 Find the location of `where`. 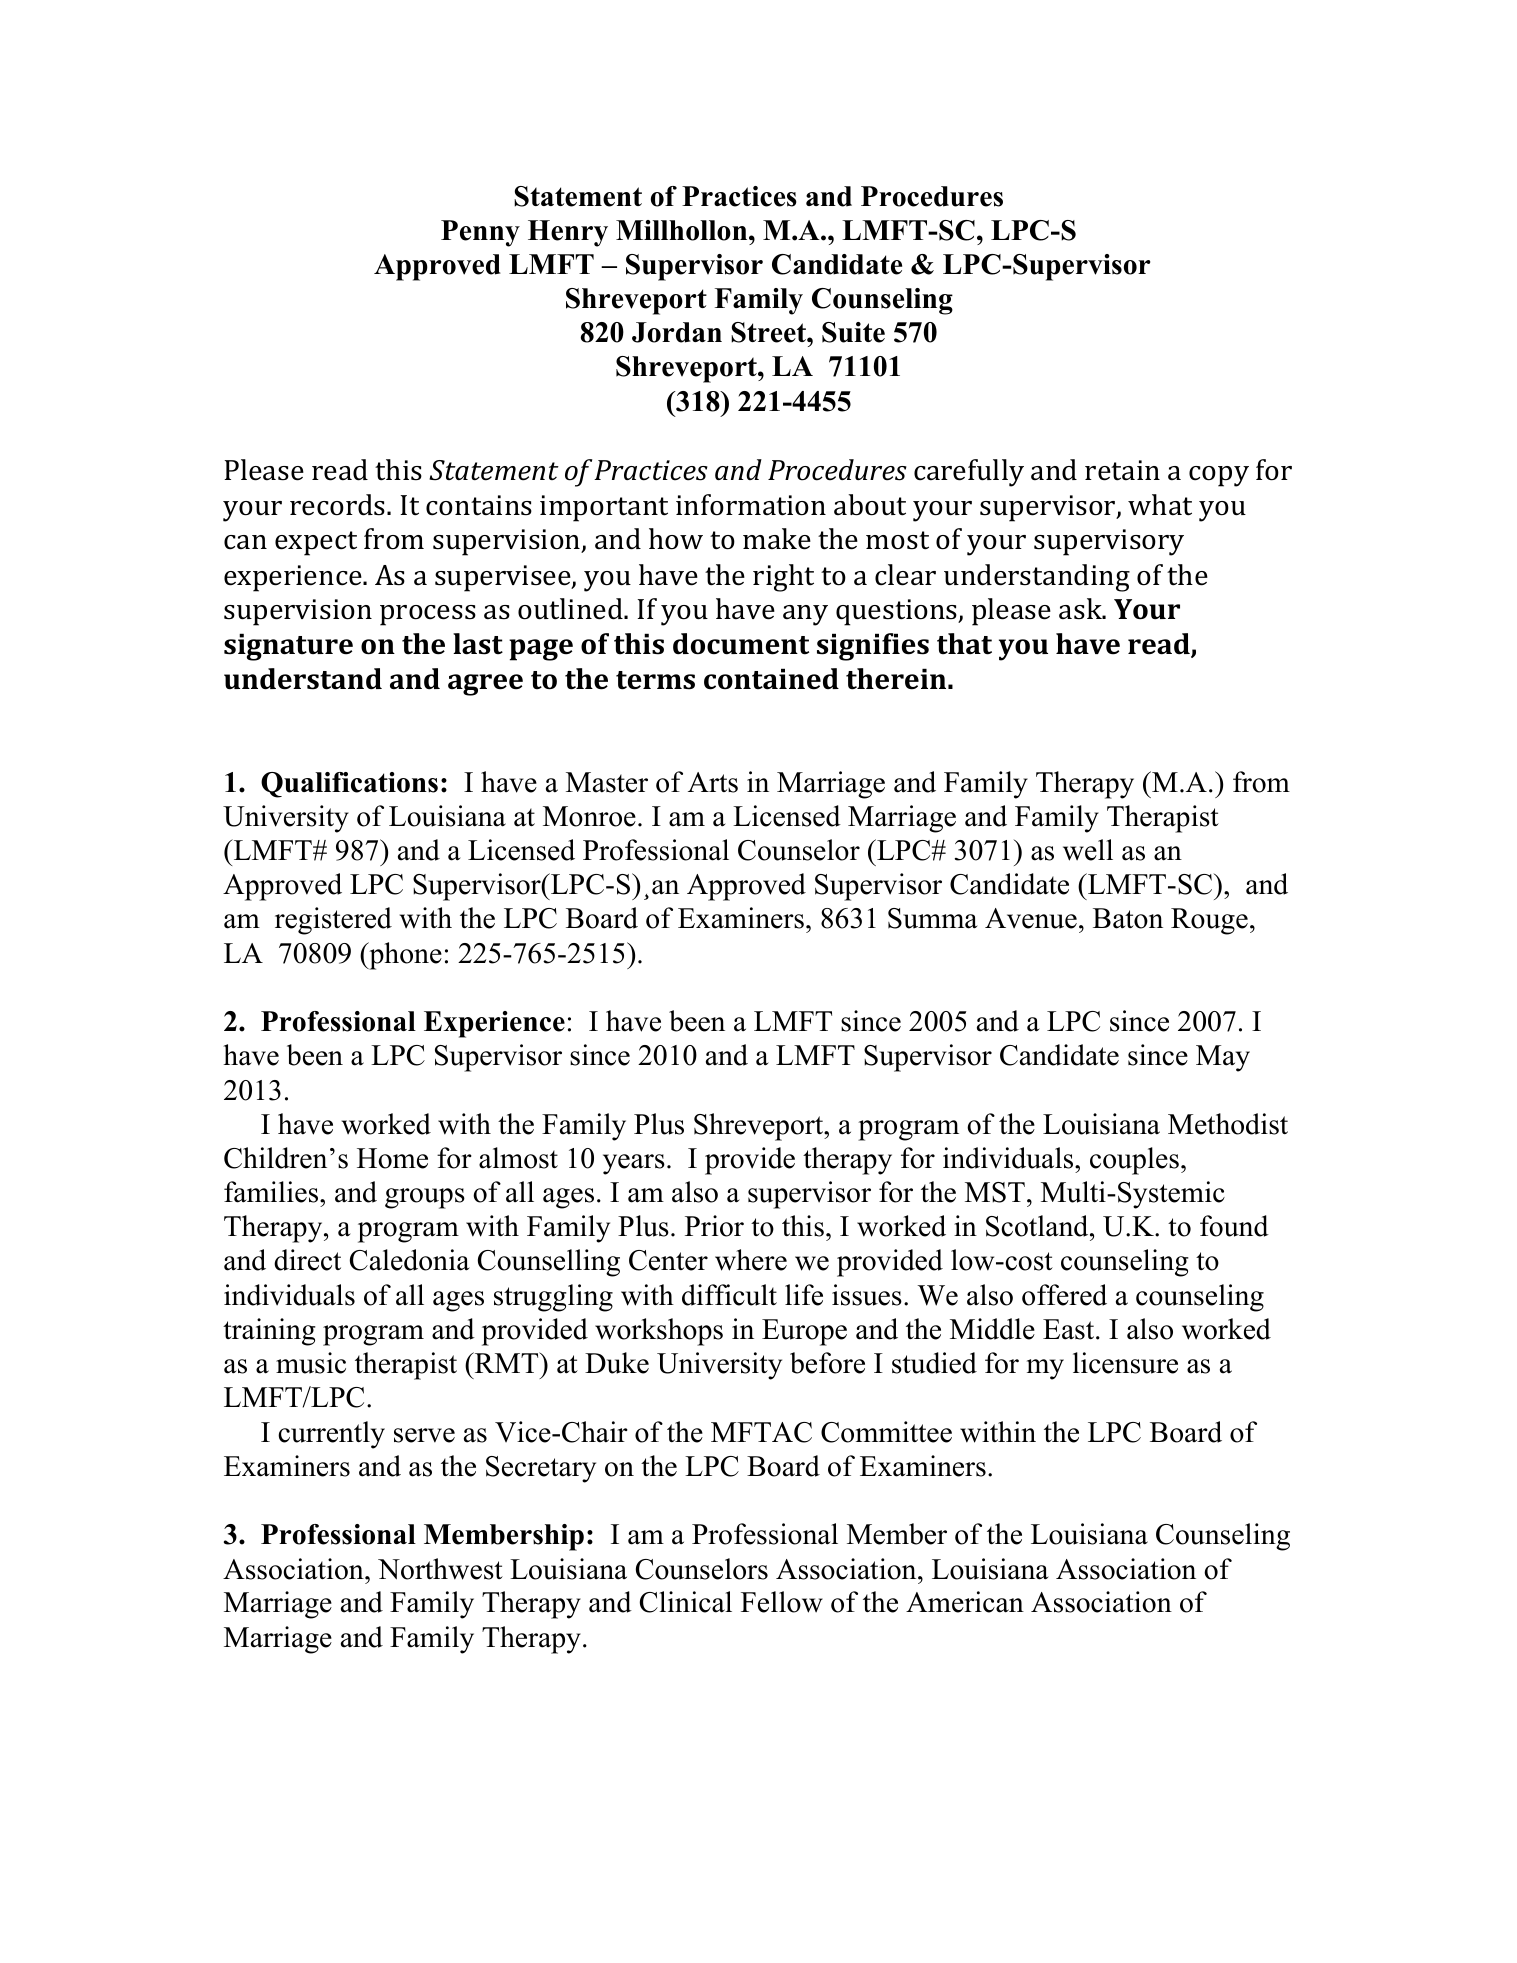

where is located at coordinates (751, 1260).
